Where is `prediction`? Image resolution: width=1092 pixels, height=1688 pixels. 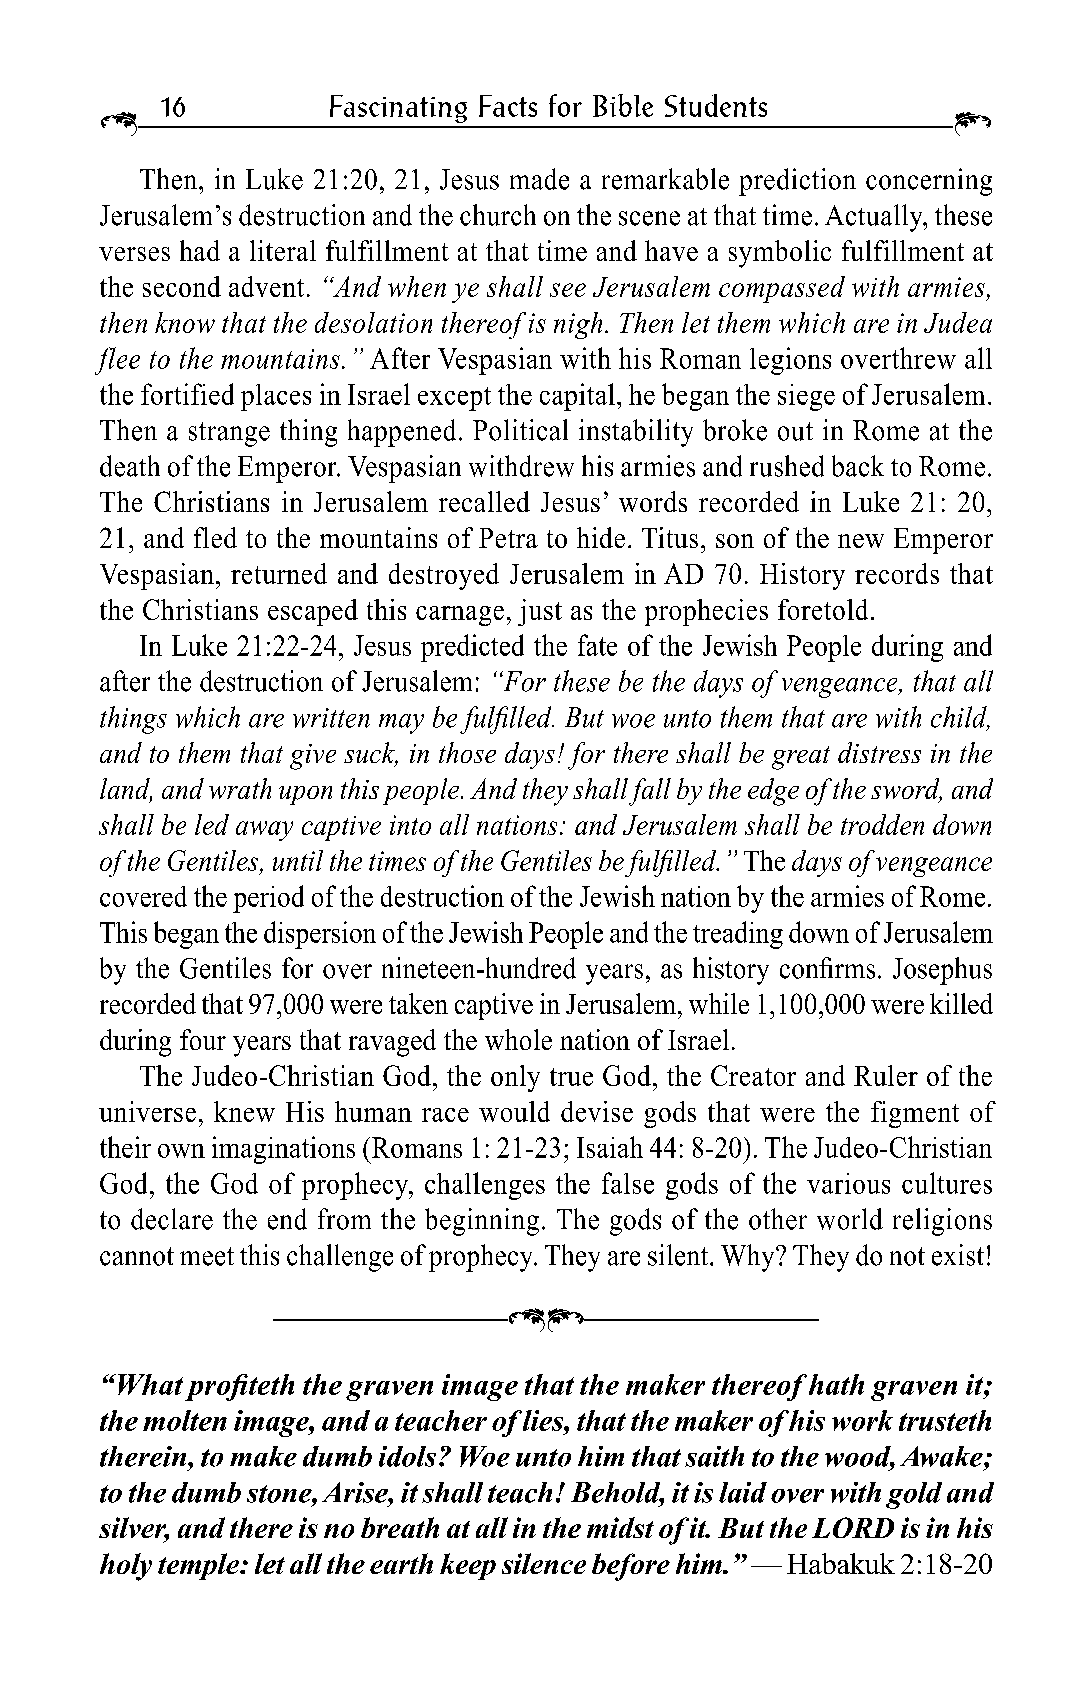 prediction is located at coordinates (797, 182).
